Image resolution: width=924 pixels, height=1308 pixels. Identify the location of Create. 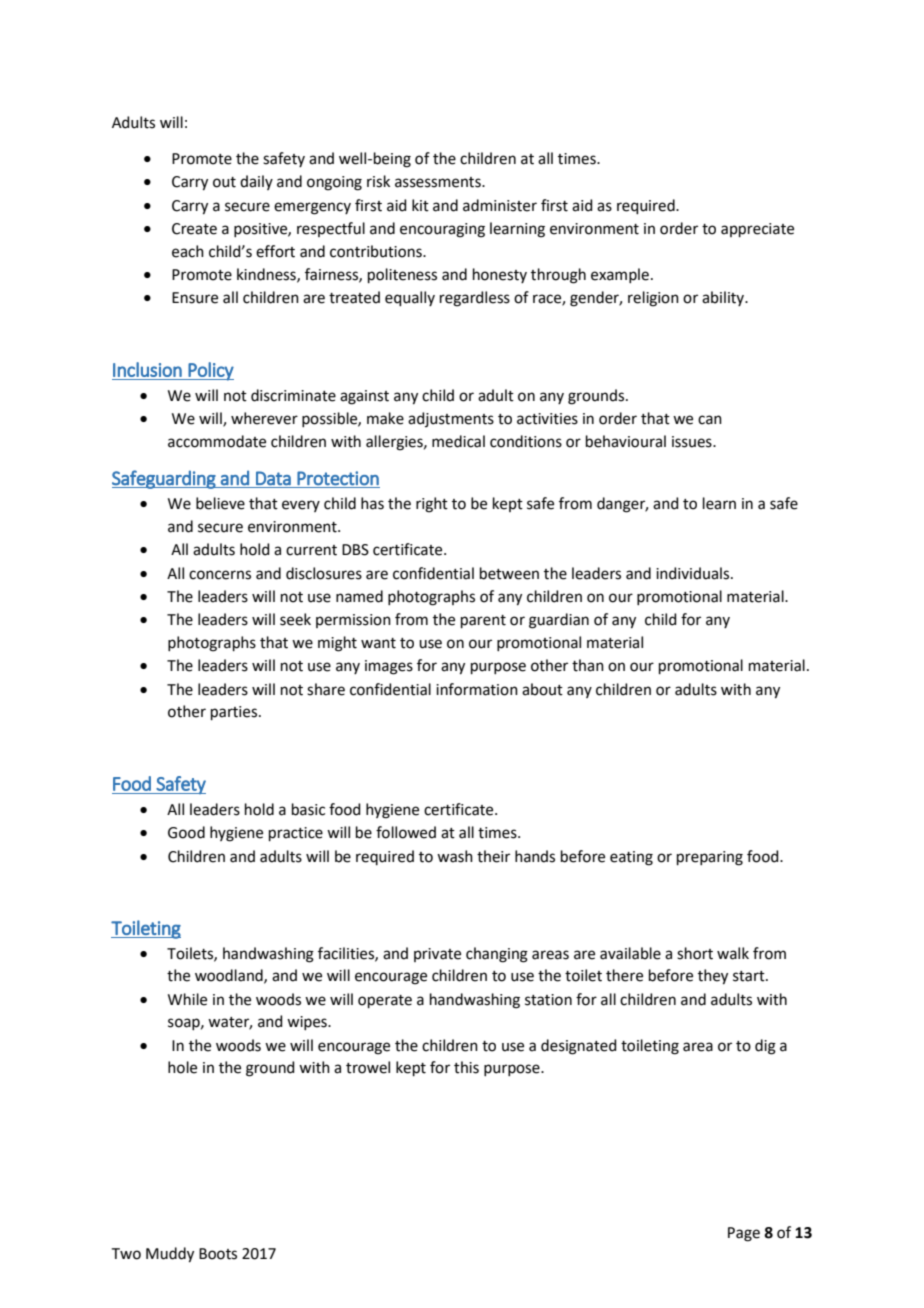
(194, 229).
